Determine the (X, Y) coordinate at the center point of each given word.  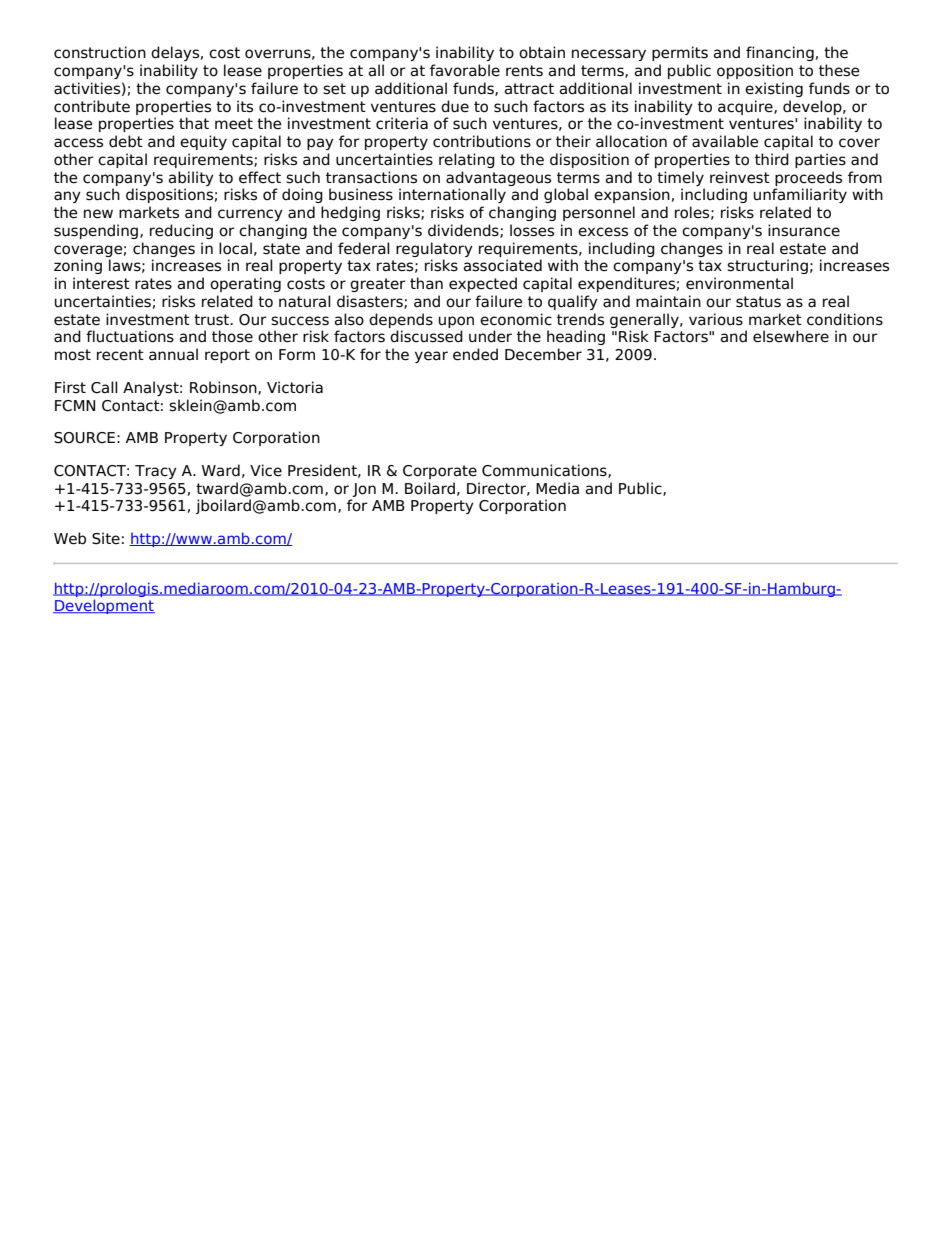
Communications (545, 471)
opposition (755, 71)
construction (100, 52)
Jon (364, 490)
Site (106, 538)
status (758, 302)
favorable (465, 70)
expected (483, 284)
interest (101, 283)
